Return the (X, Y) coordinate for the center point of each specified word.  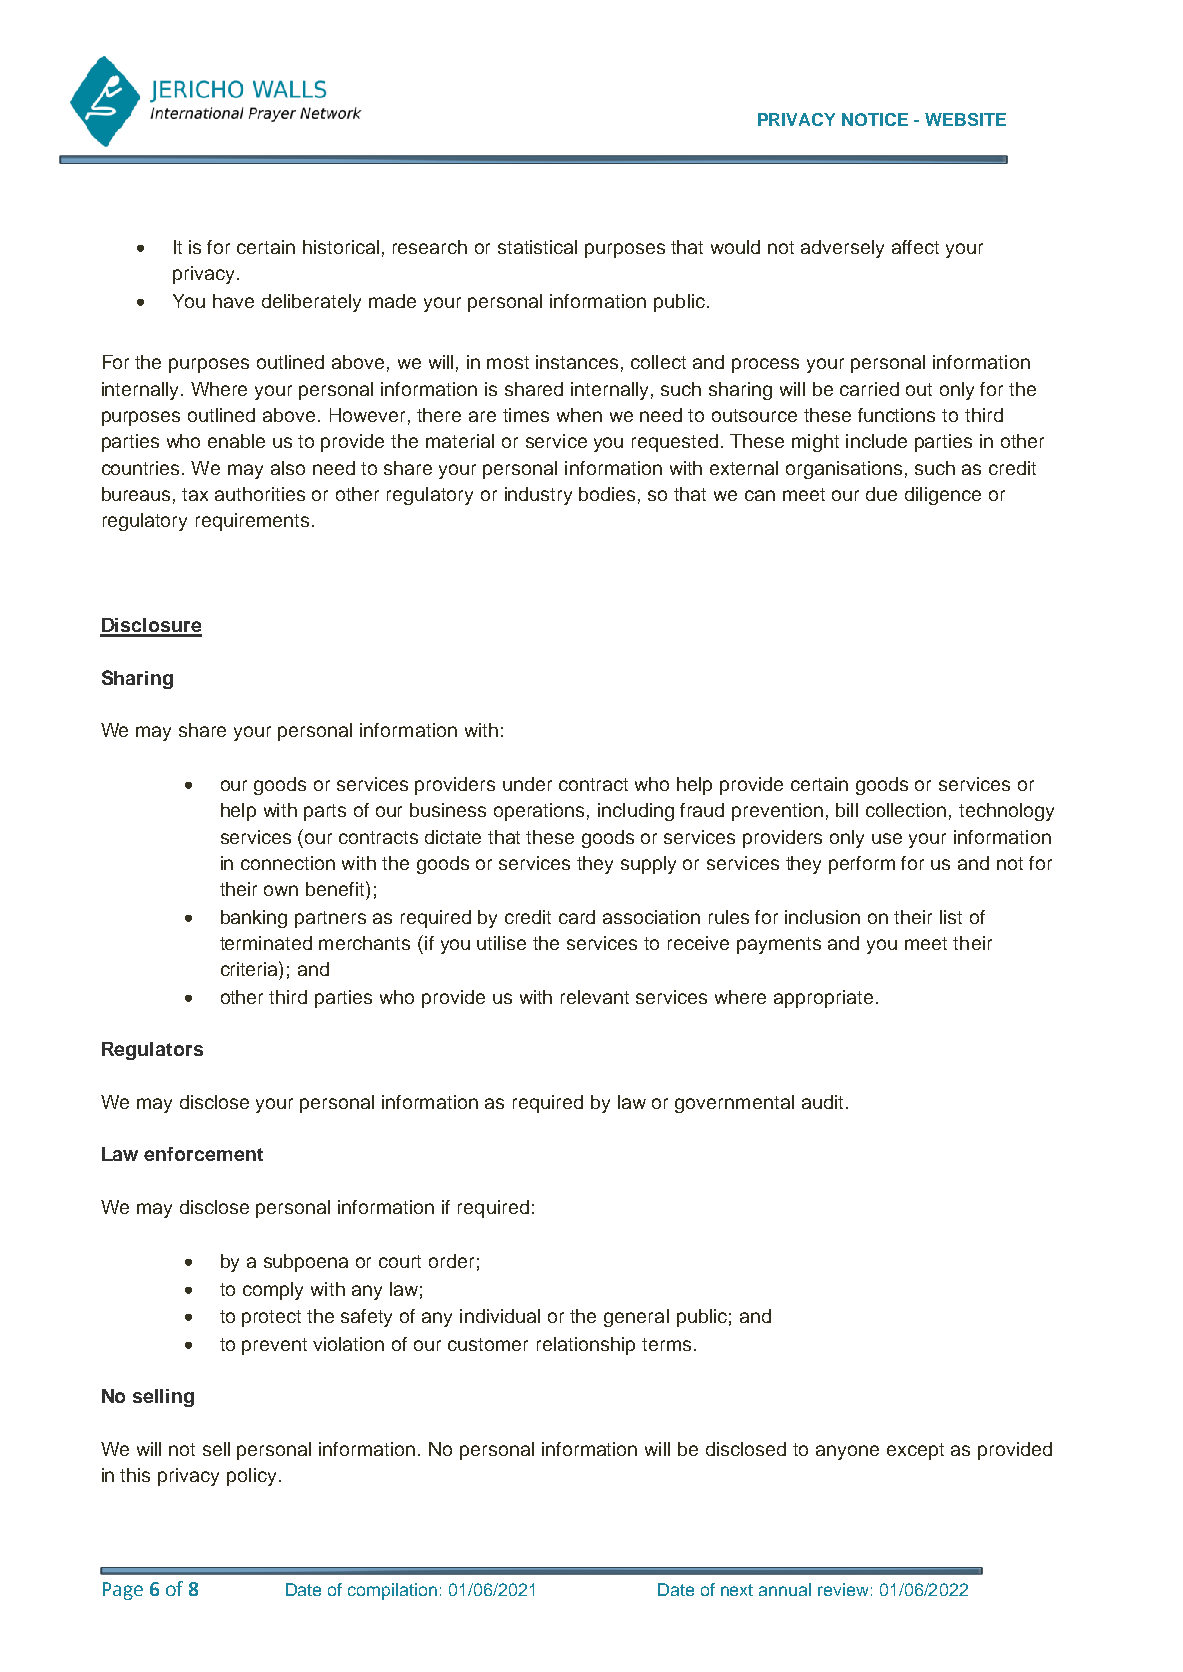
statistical (537, 247)
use (887, 838)
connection (288, 863)
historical (341, 247)
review (843, 1589)
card (577, 917)
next (737, 1590)
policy (251, 1477)
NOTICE (875, 119)
